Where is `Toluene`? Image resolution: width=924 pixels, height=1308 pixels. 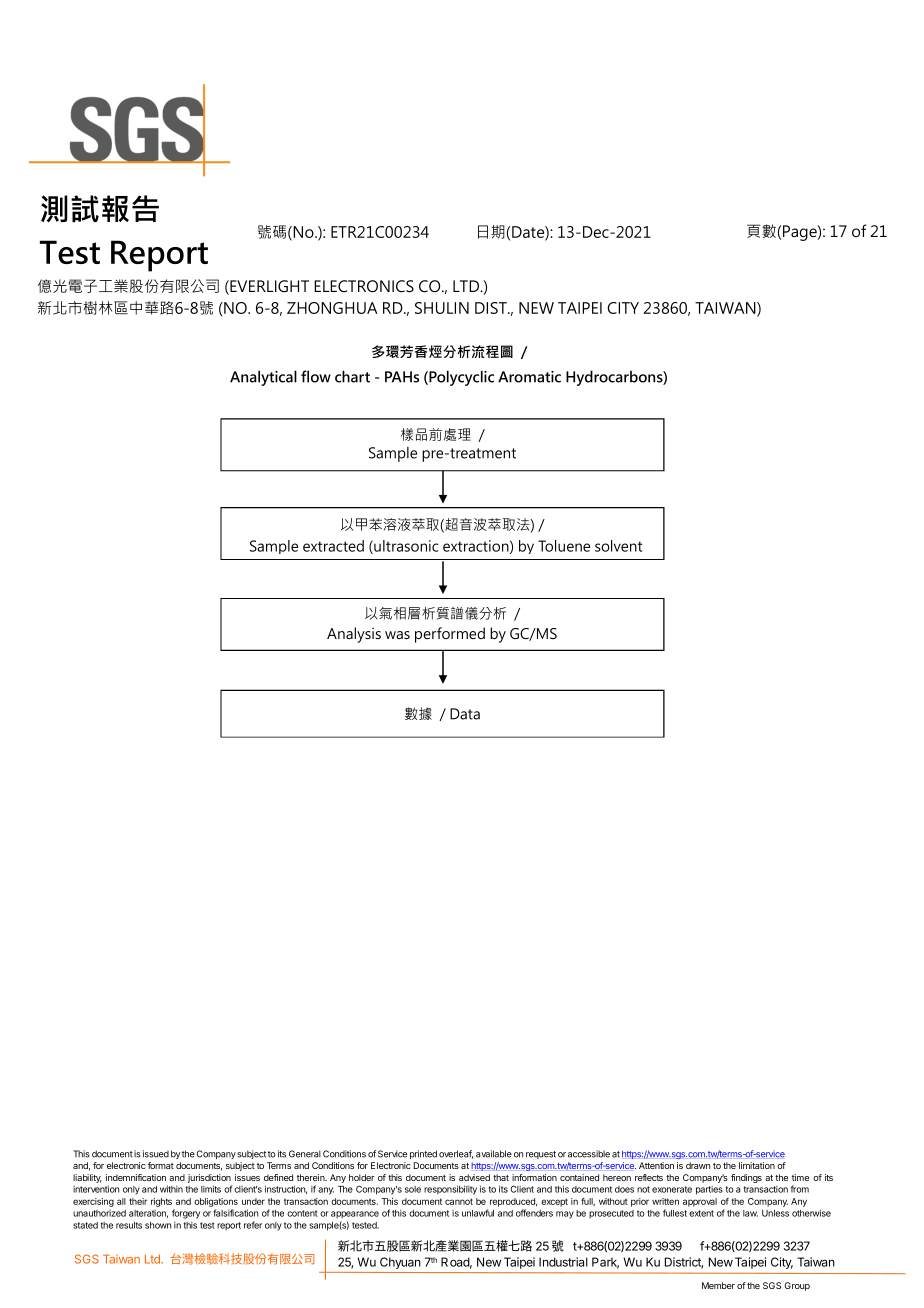 Toluene is located at coordinates (564, 546).
